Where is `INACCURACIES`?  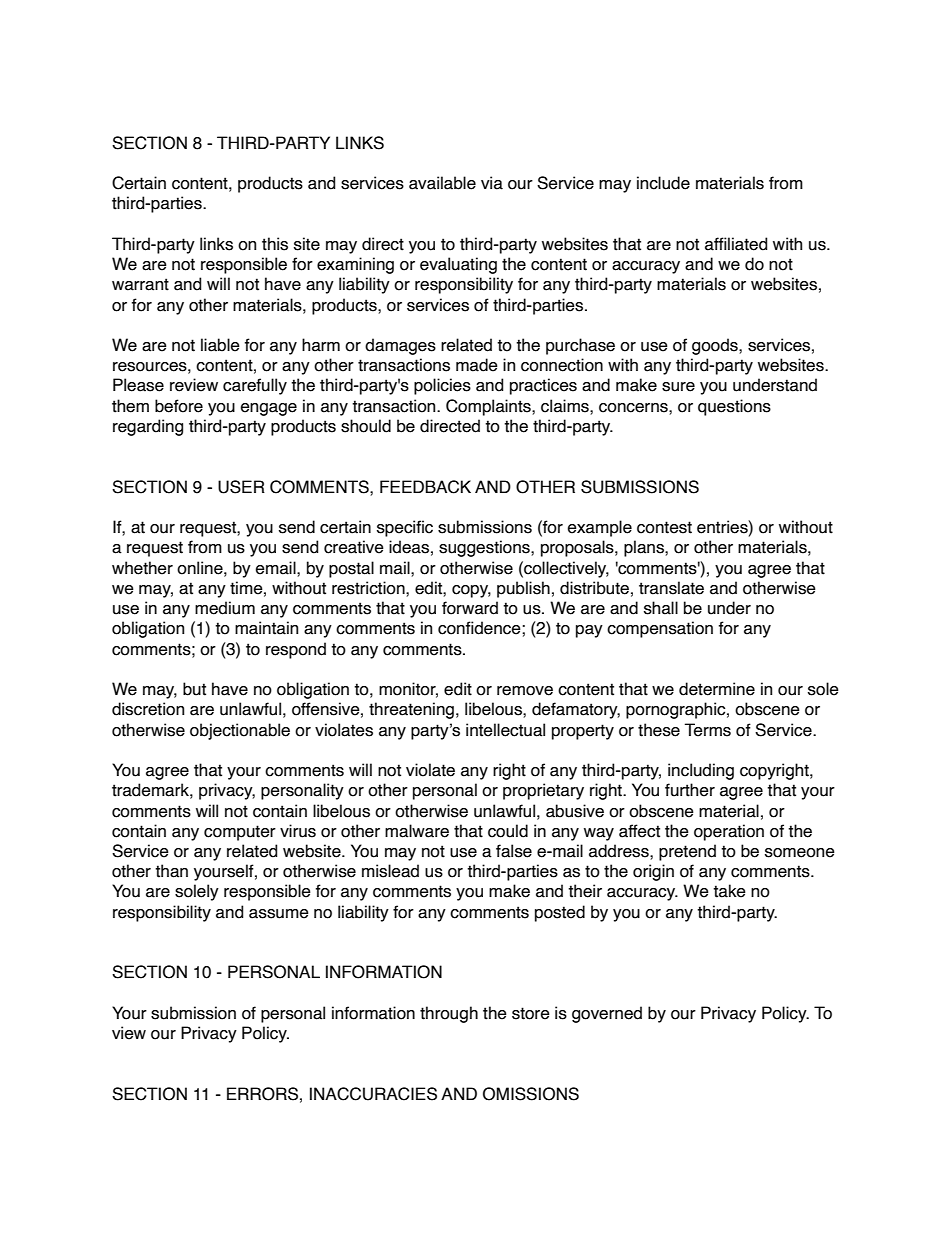 INACCURACIES is located at coordinates (373, 1094).
